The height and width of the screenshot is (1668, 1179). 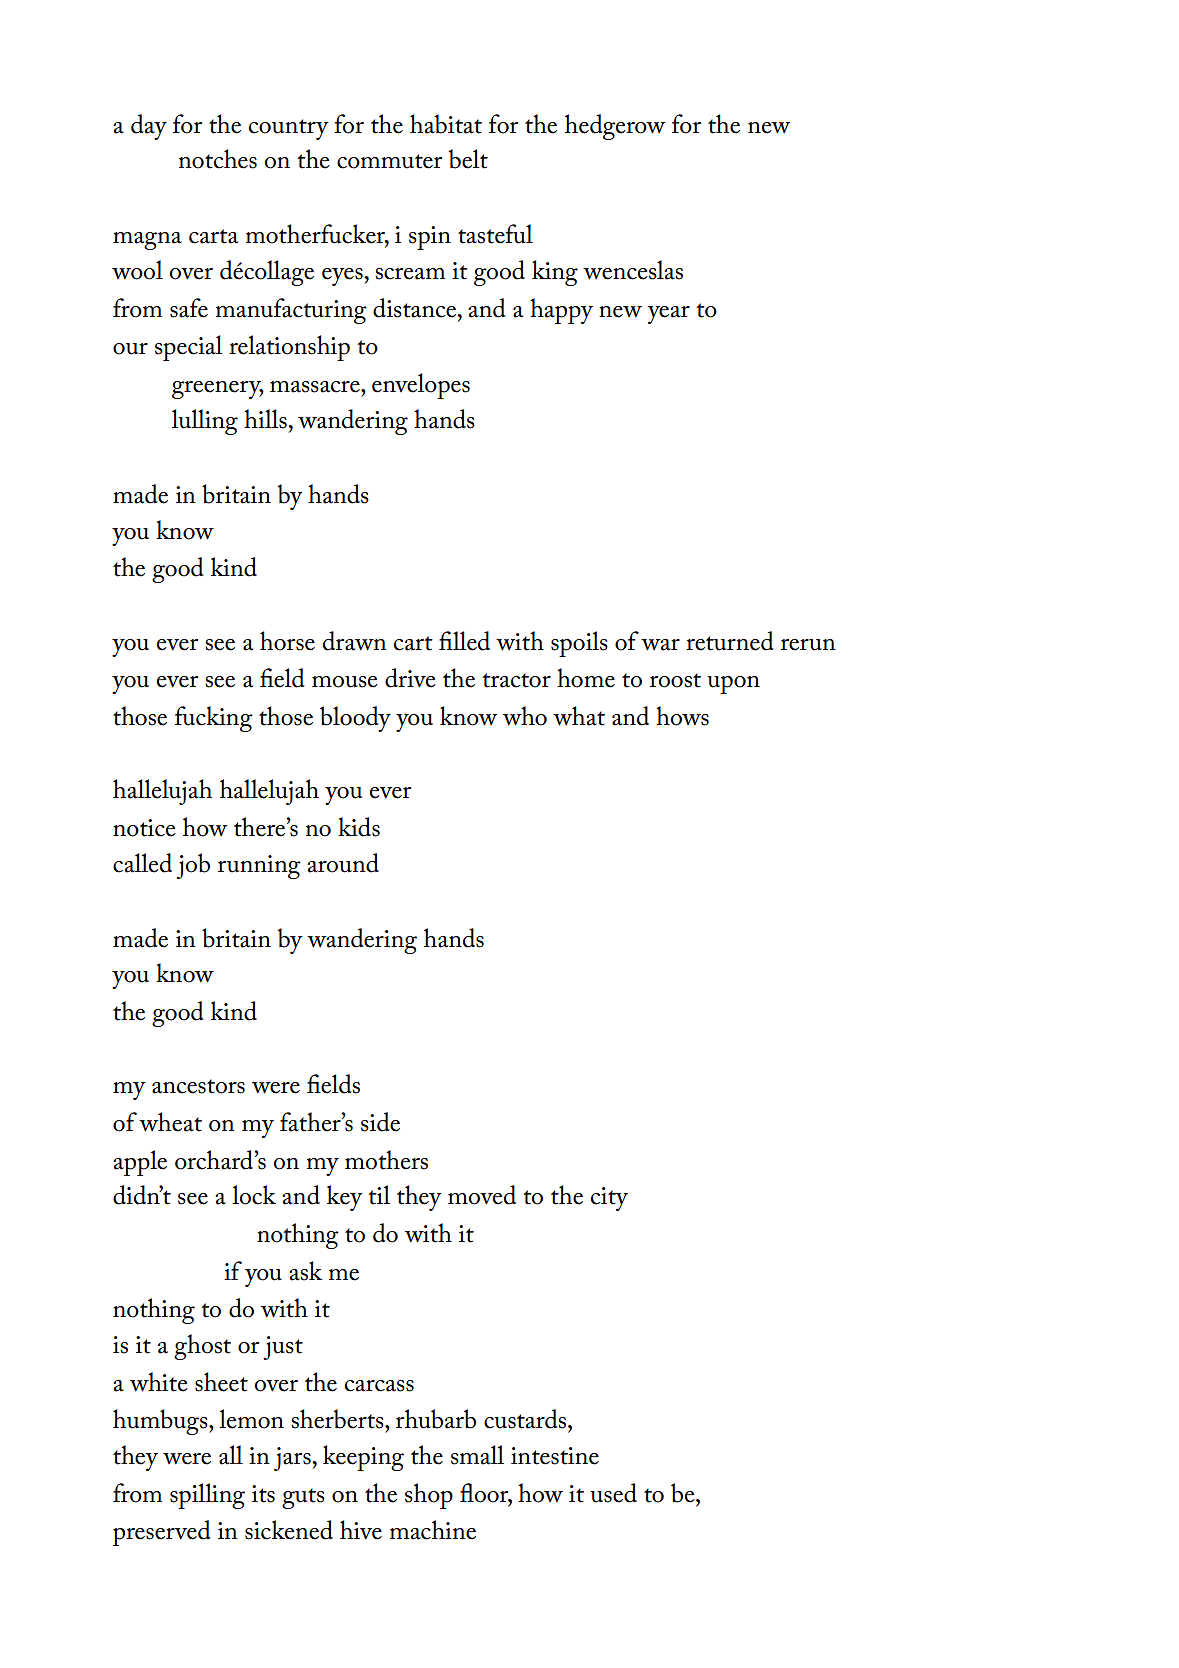 What do you see at coordinates (193, 866) in the screenshot?
I see `job` at bounding box center [193, 866].
